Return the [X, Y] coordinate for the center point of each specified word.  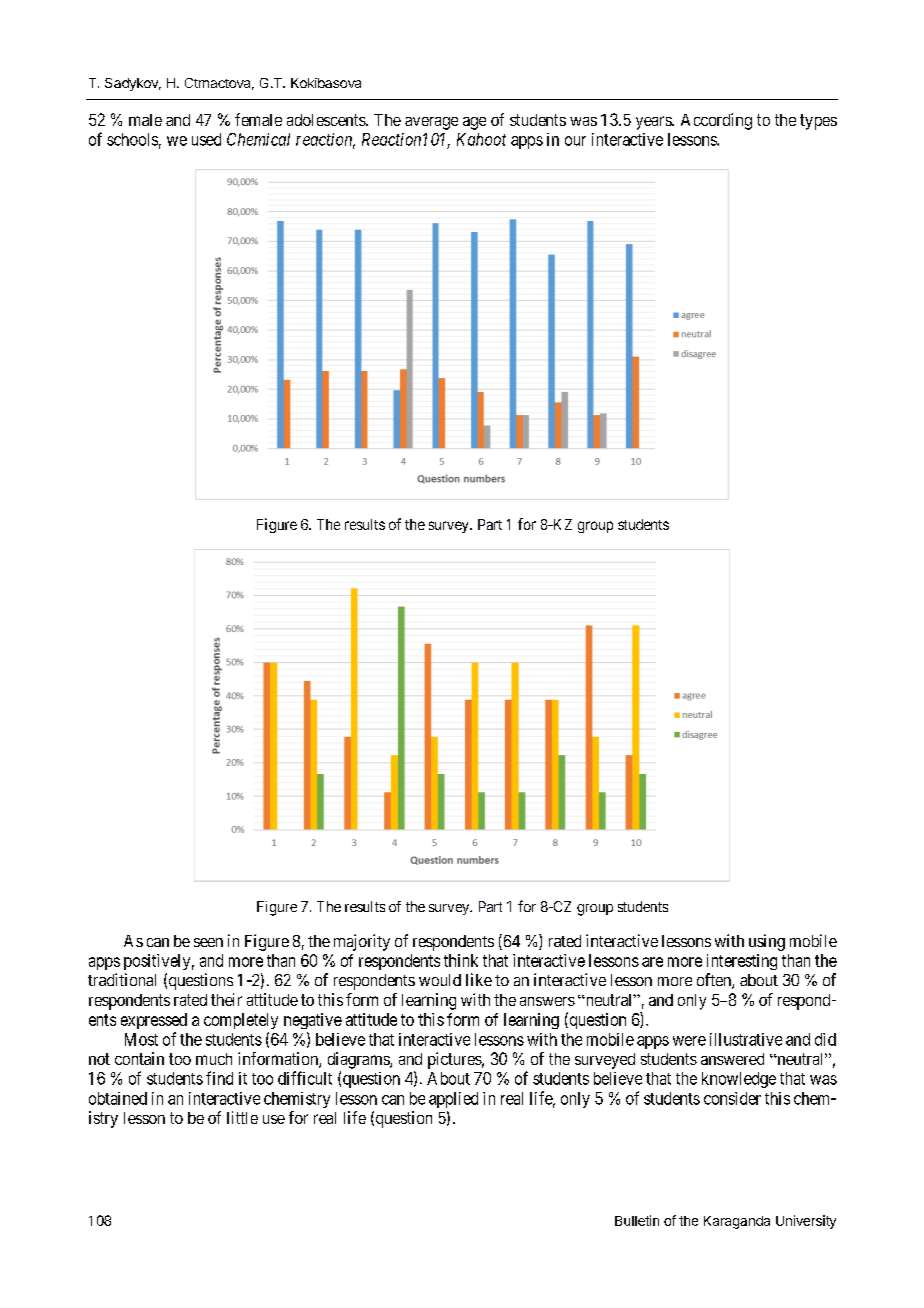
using [767, 942]
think [461, 960]
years [654, 123]
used [206, 139]
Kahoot [481, 139]
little [242, 1117]
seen [208, 942]
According [716, 121]
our [575, 141]
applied [453, 1100]
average [431, 123]
